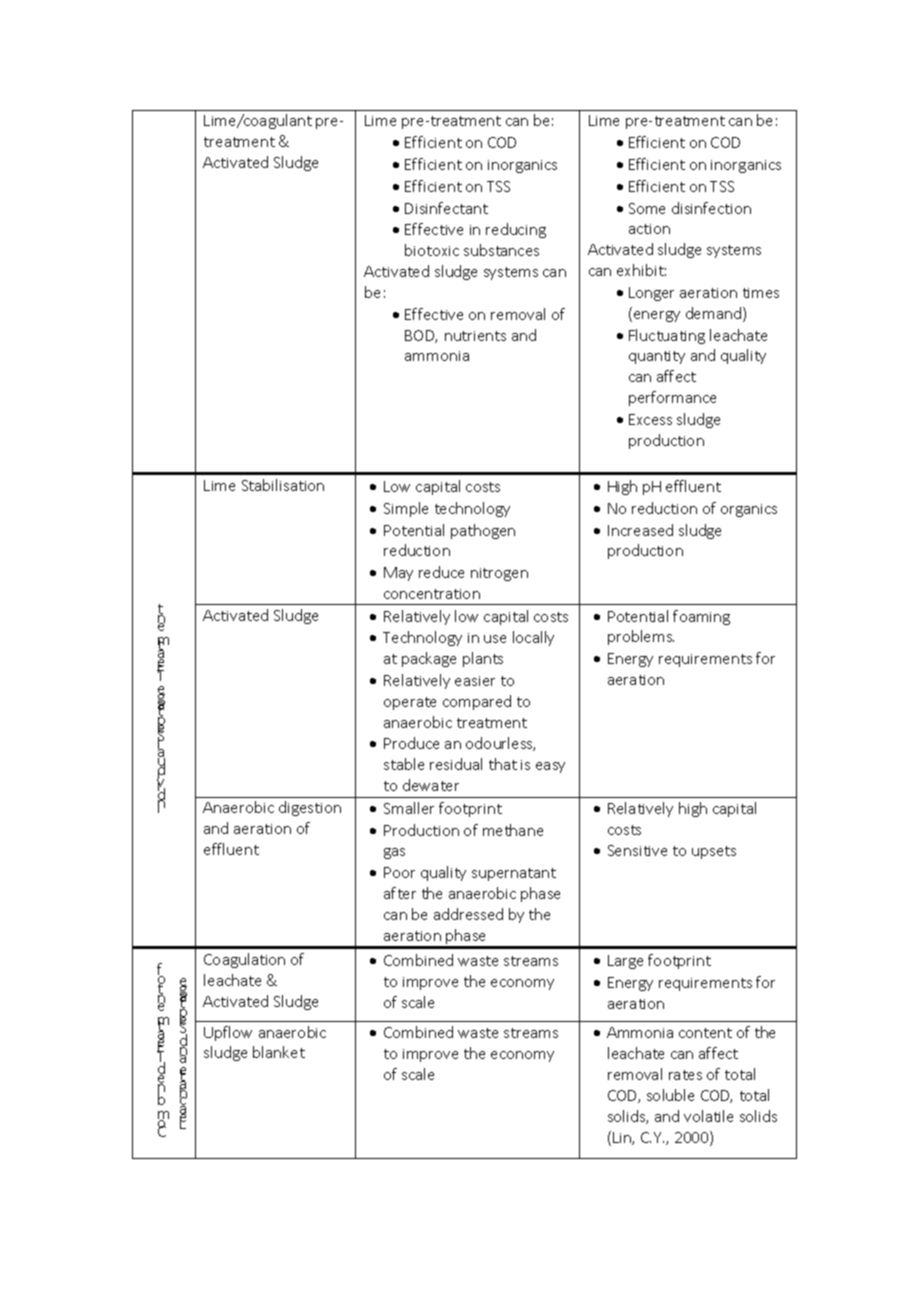 This screenshot has height=1308, width=924. What do you see at coordinates (501, 250) in the screenshot?
I see `substances` at bounding box center [501, 250].
